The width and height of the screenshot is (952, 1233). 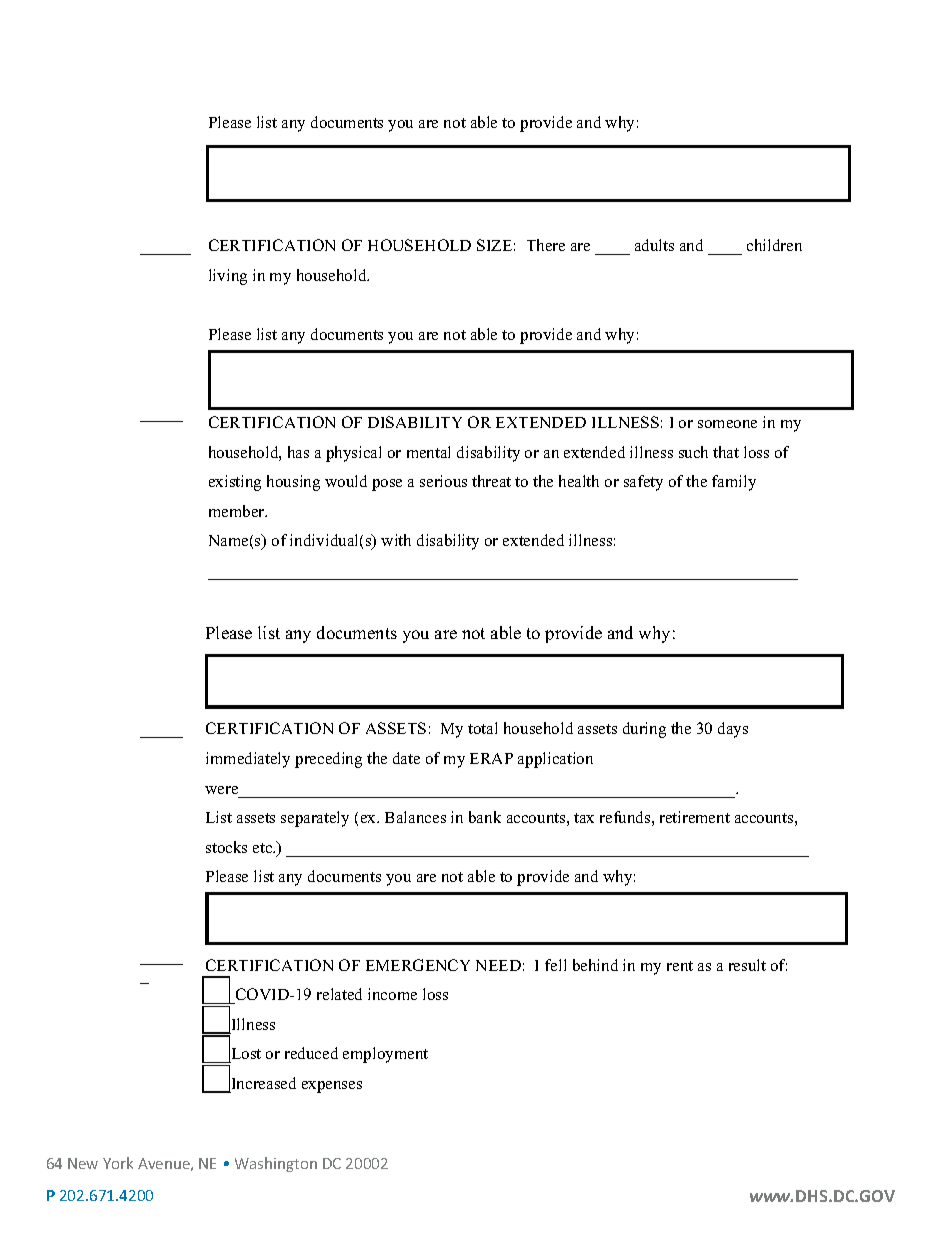 What do you see at coordinates (228, 277) in the screenshot?
I see `living` at bounding box center [228, 277].
